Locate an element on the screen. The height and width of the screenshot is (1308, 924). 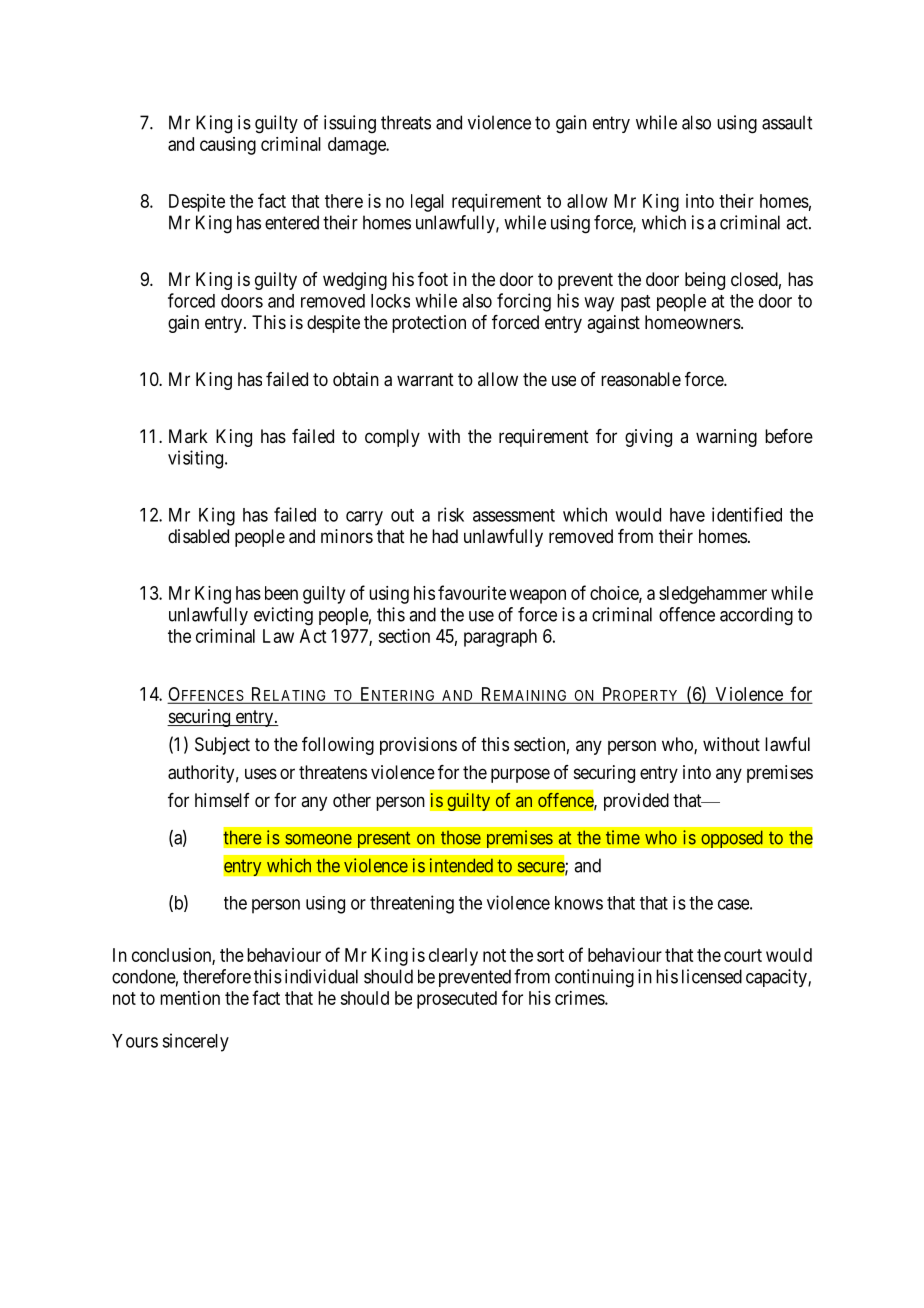
opposed is located at coordinates (732, 839).
